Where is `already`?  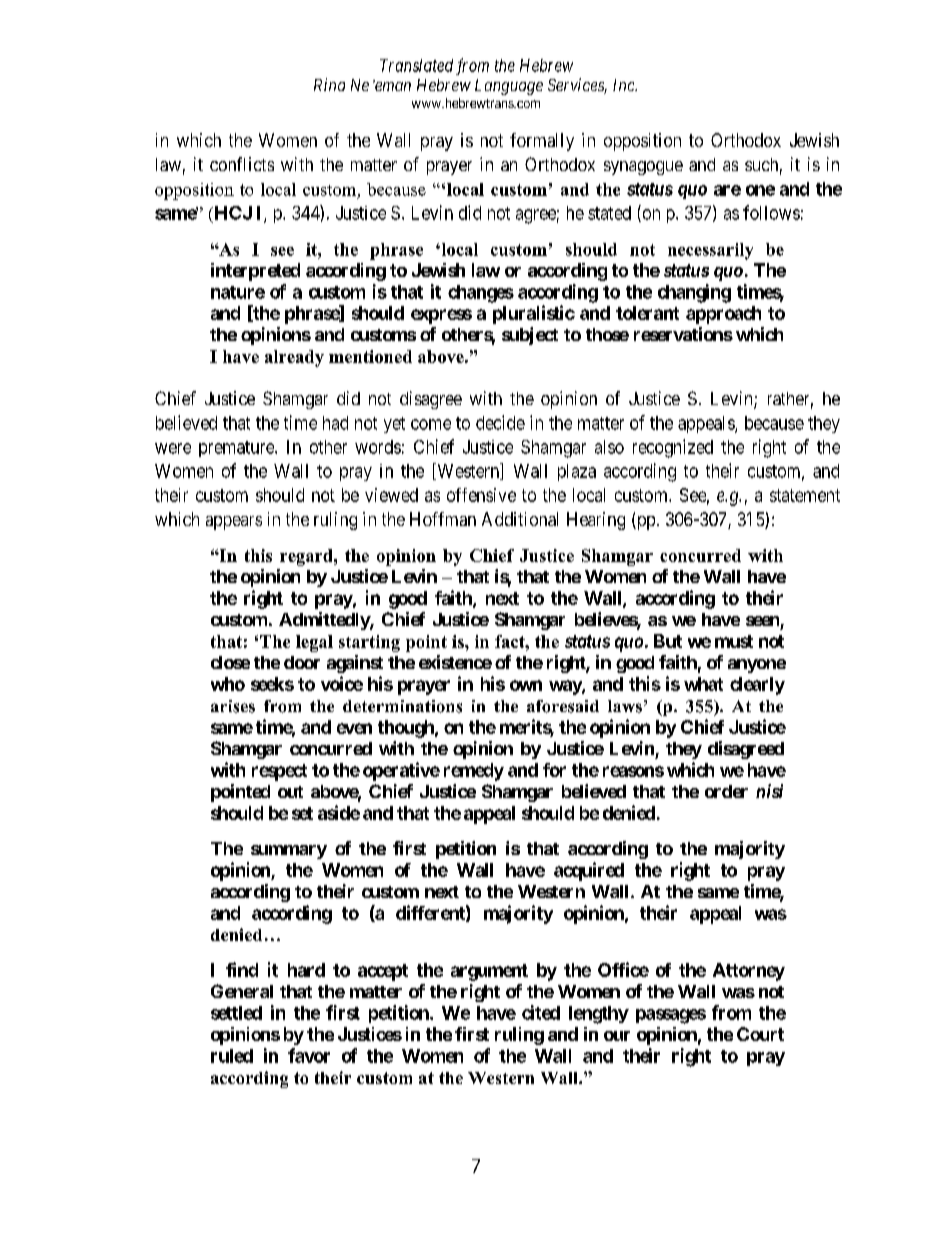 already is located at coordinates (294, 358).
